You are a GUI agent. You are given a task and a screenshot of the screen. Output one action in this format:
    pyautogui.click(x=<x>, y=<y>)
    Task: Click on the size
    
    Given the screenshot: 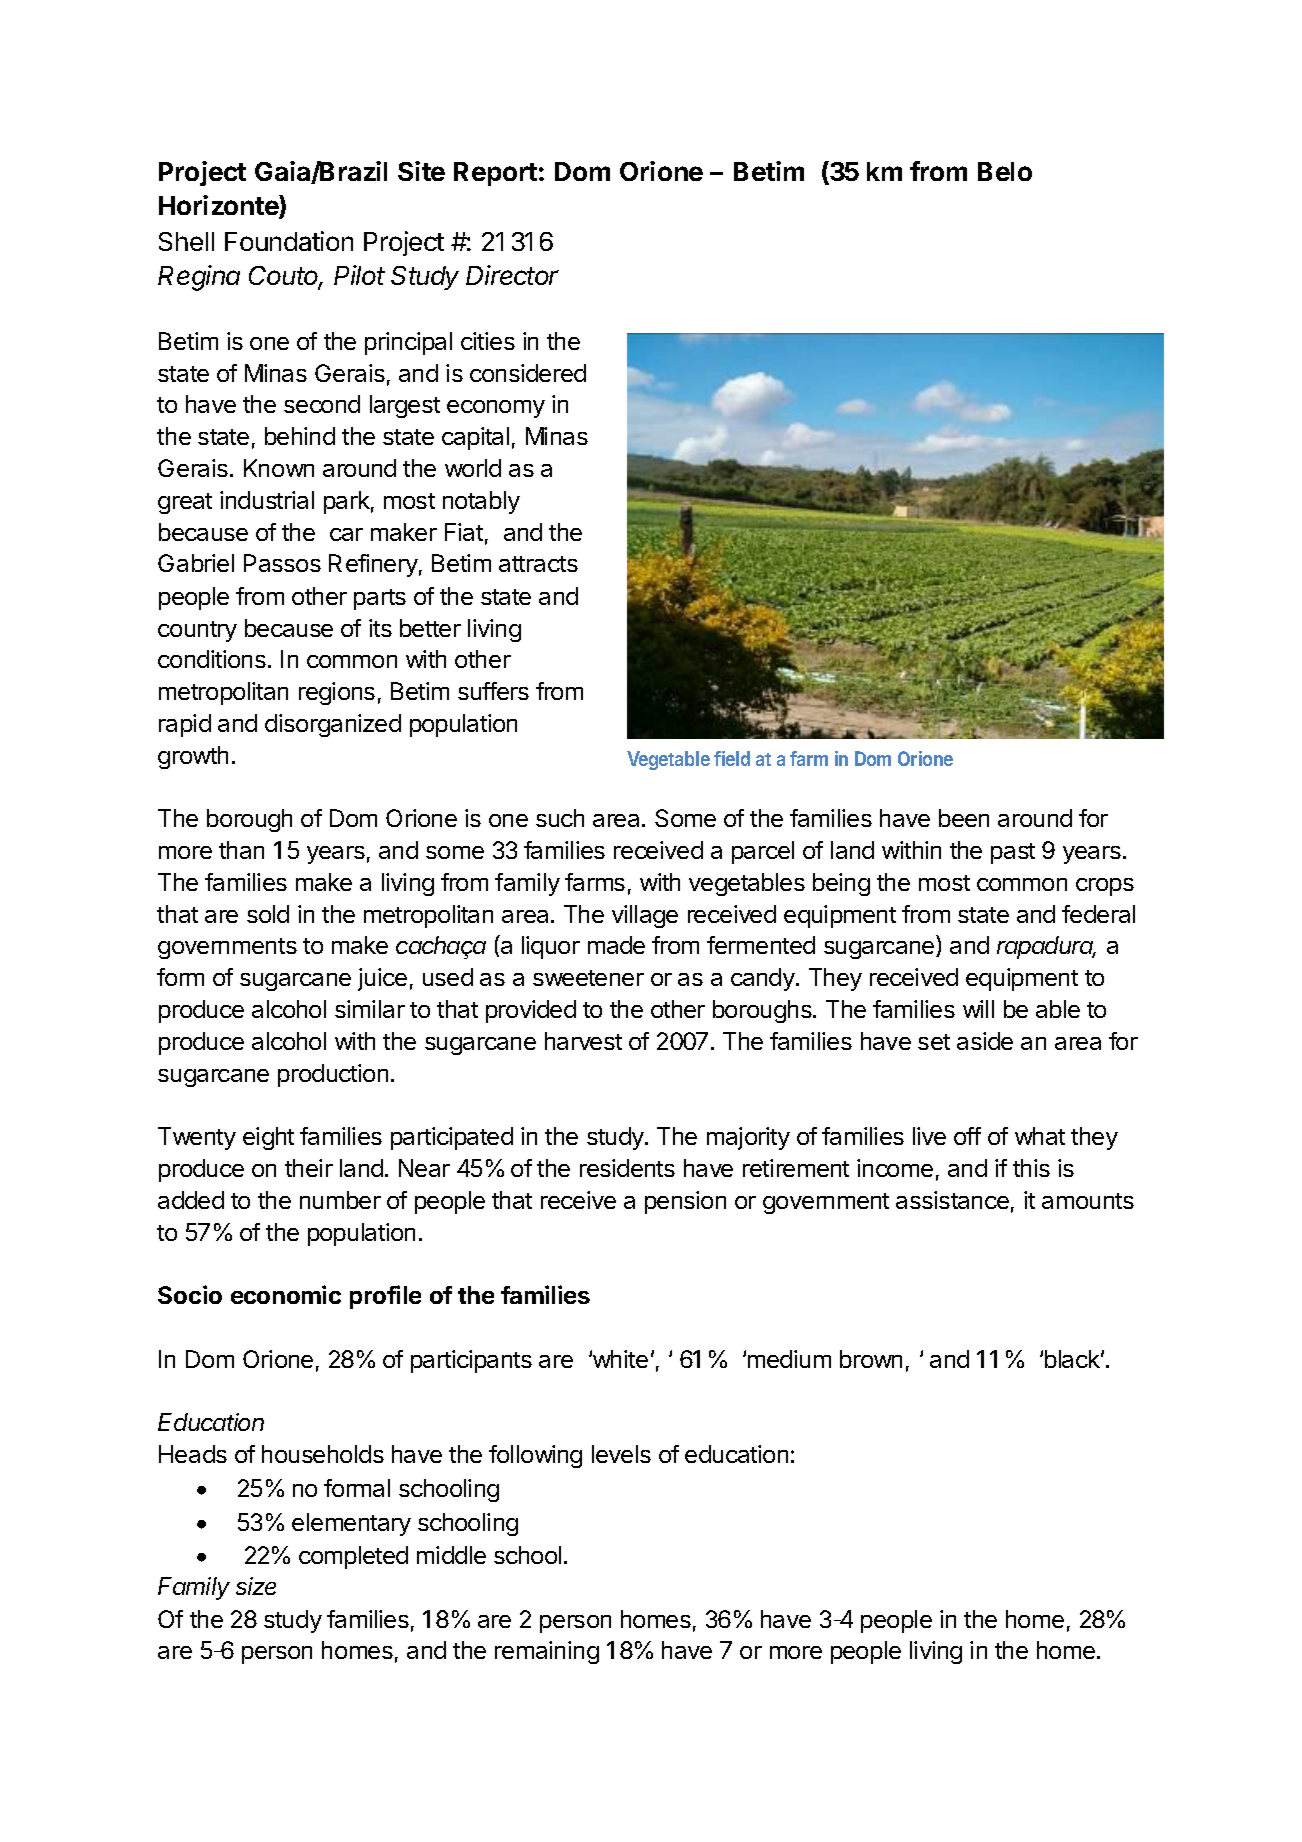 What is the action you would take?
    pyautogui.click(x=256, y=1586)
